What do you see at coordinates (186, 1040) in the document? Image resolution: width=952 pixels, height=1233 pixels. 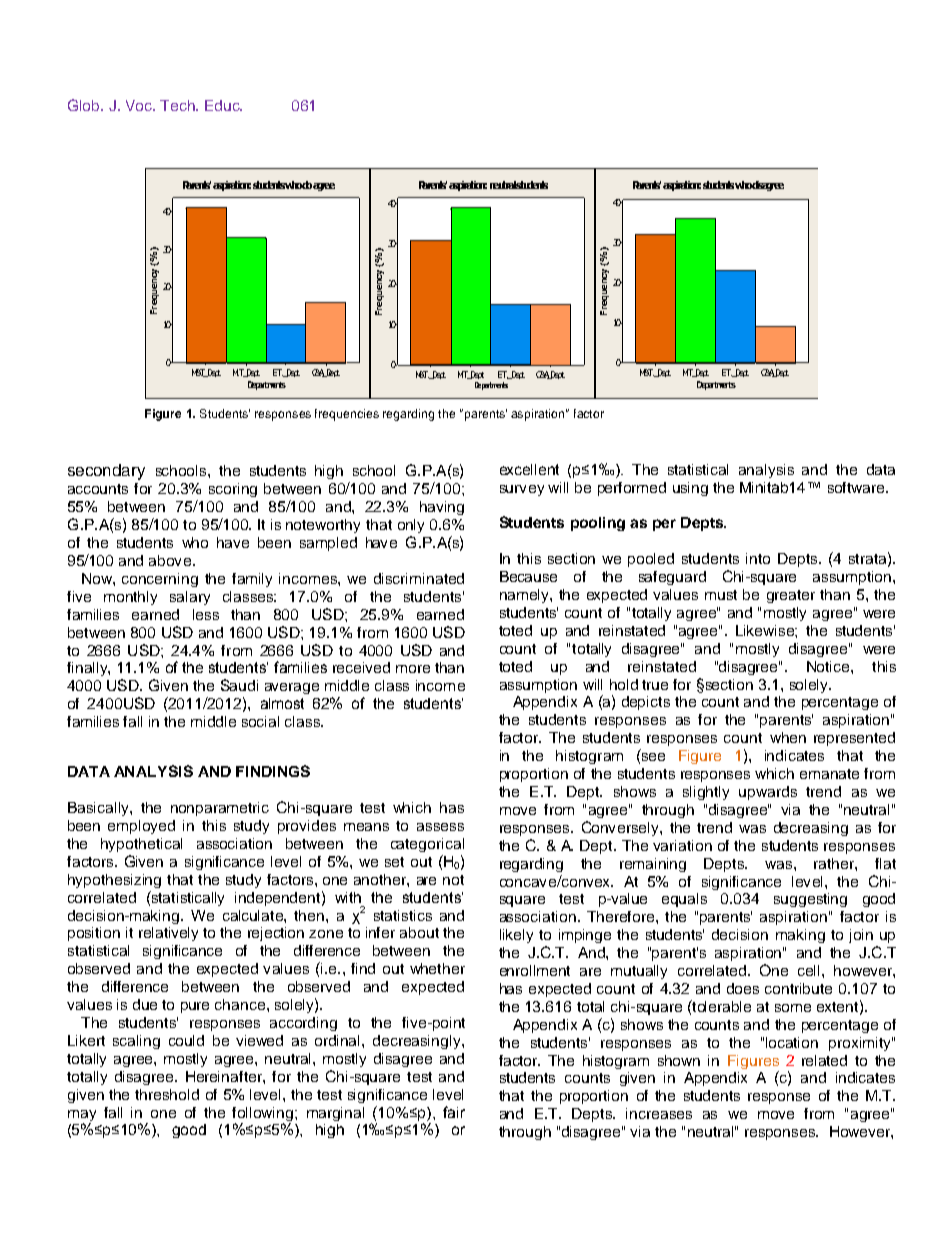 I see `could` at bounding box center [186, 1040].
